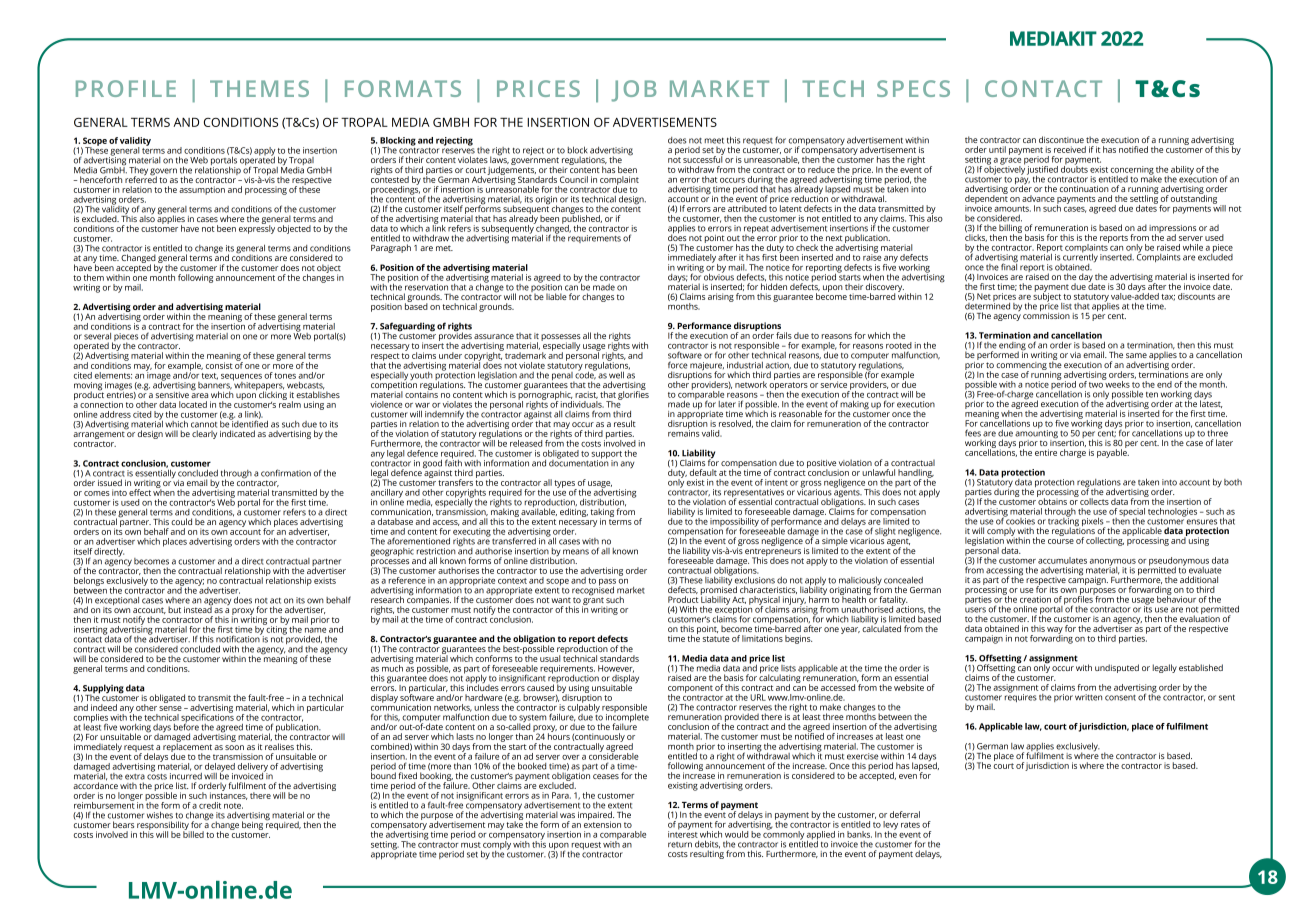 This screenshot has height=924, width=1308. What do you see at coordinates (286, 473) in the screenshot?
I see `confirmation` at bounding box center [286, 473].
